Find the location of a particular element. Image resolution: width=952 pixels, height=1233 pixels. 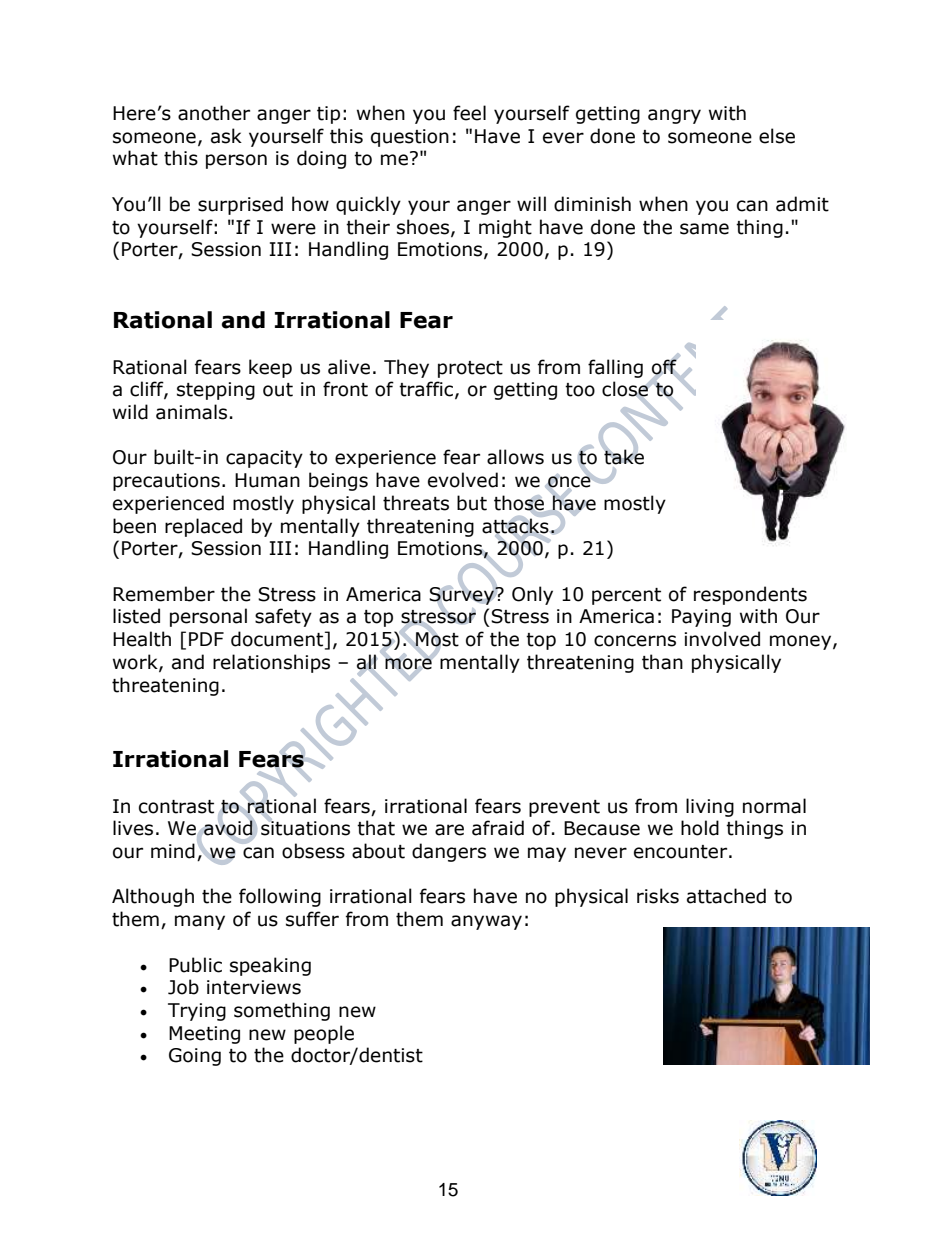

afraid is located at coordinates (498, 828).
